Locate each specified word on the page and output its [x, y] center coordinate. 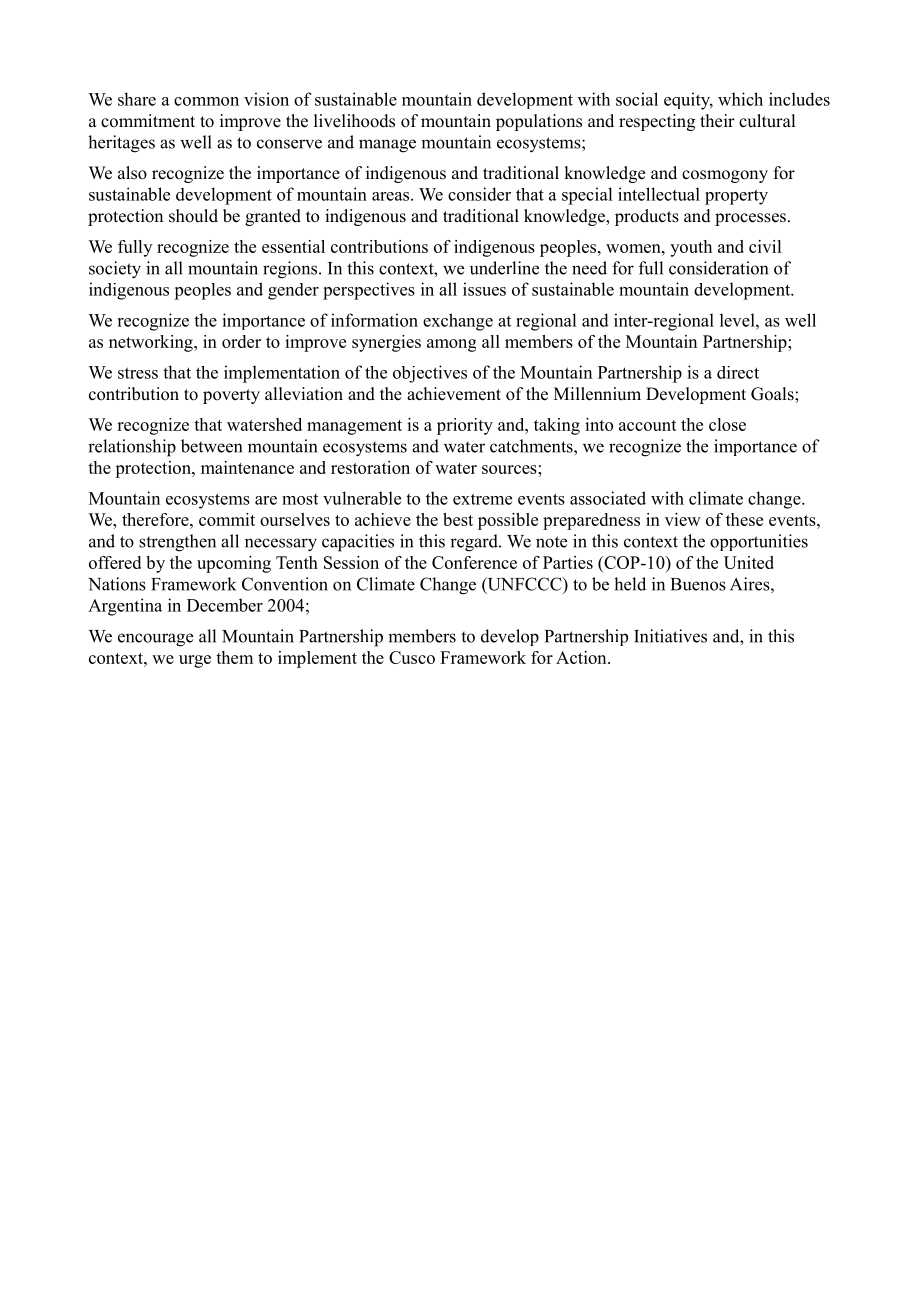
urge [195, 661]
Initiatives [670, 636]
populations [539, 122]
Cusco [412, 657]
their [717, 121]
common [206, 101]
